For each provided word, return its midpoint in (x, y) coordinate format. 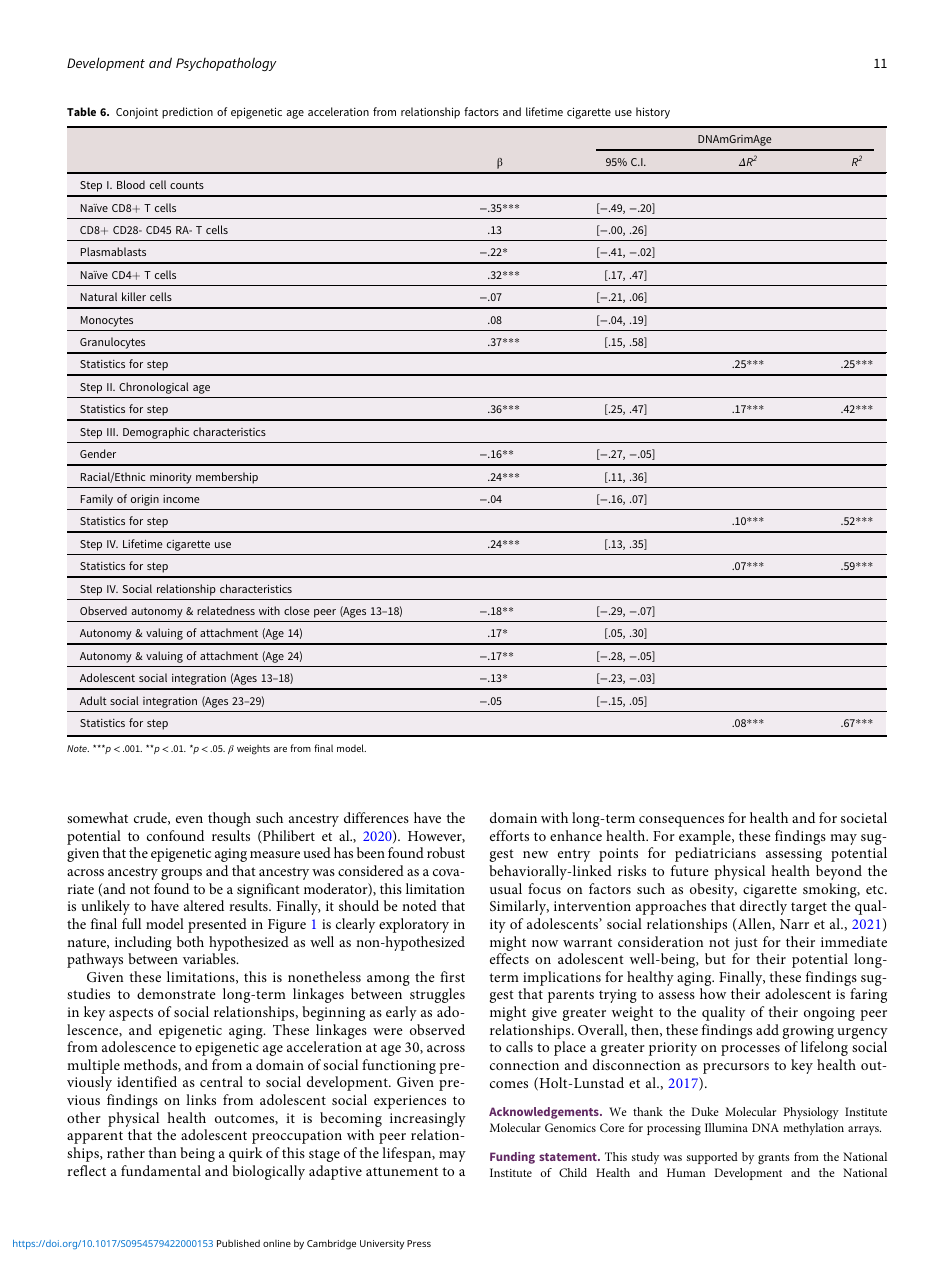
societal (864, 817)
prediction (187, 113)
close (297, 610)
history (653, 113)
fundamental (161, 1170)
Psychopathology (226, 64)
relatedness (226, 610)
